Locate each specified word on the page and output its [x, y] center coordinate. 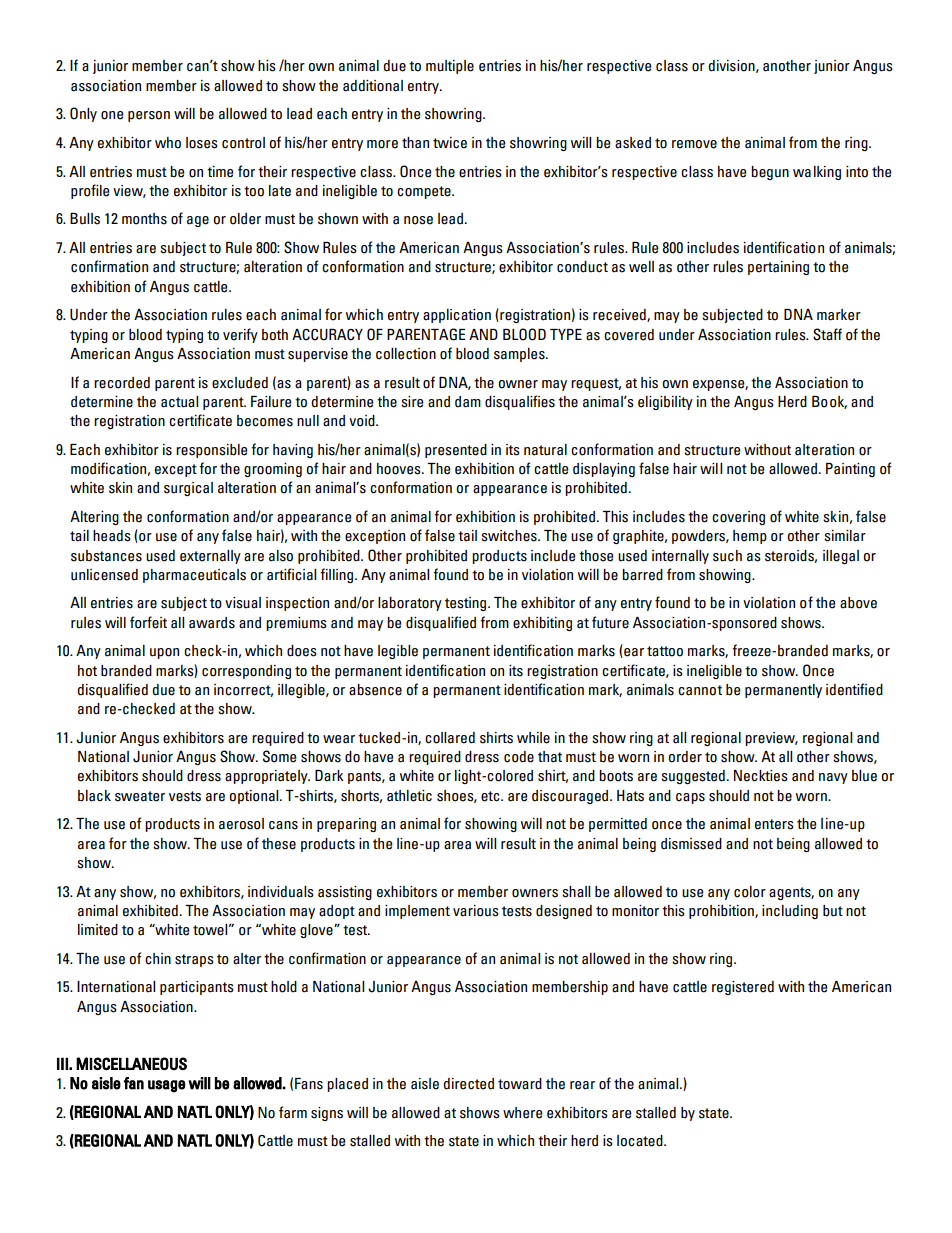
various [476, 911]
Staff [827, 334]
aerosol [241, 824]
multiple [450, 67]
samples [520, 355]
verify [240, 335]
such [727, 556]
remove [694, 144]
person [149, 116]
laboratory [410, 604]
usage [167, 1086]
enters [774, 824]
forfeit [148, 622]
